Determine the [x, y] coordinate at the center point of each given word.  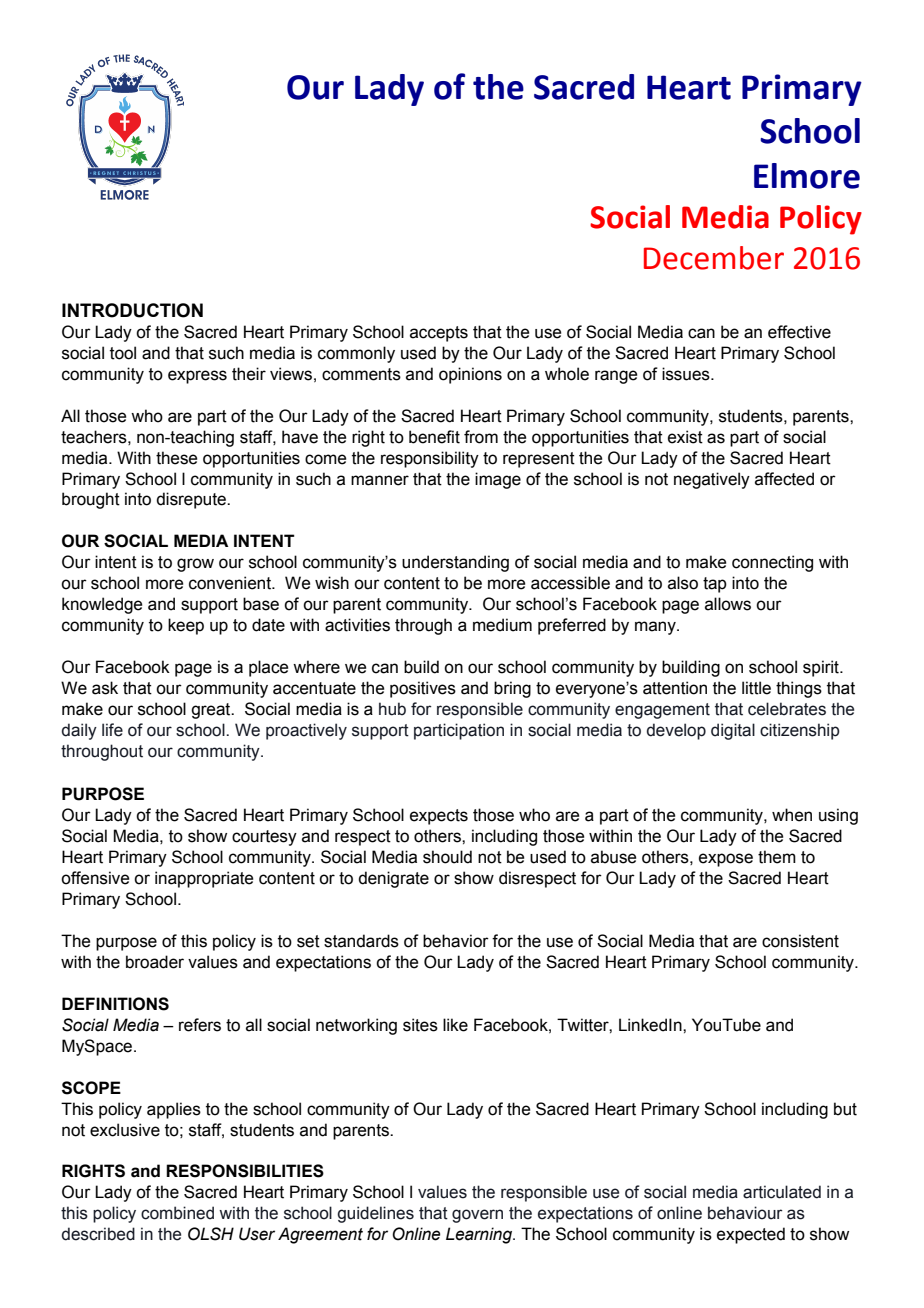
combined [177, 1213]
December [714, 258]
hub [392, 709]
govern [477, 1216]
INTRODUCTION [132, 310]
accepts [439, 334]
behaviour [745, 1213]
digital [733, 731]
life [112, 730]
